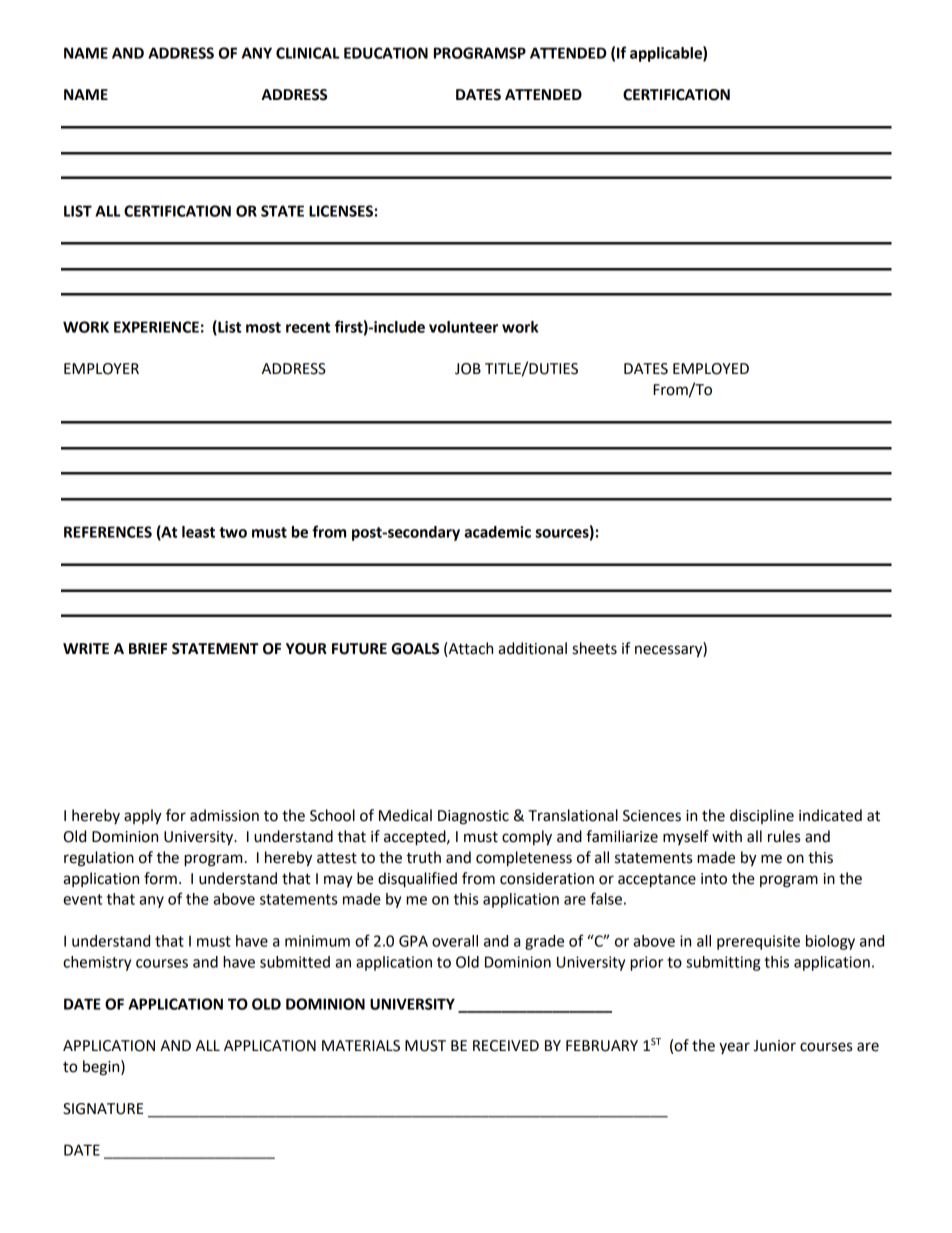 Image resolution: width=952 pixels, height=1233 pixels. What do you see at coordinates (386, 53) in the page?
I see `EDUCATION` at bounding box center [386, 53].
